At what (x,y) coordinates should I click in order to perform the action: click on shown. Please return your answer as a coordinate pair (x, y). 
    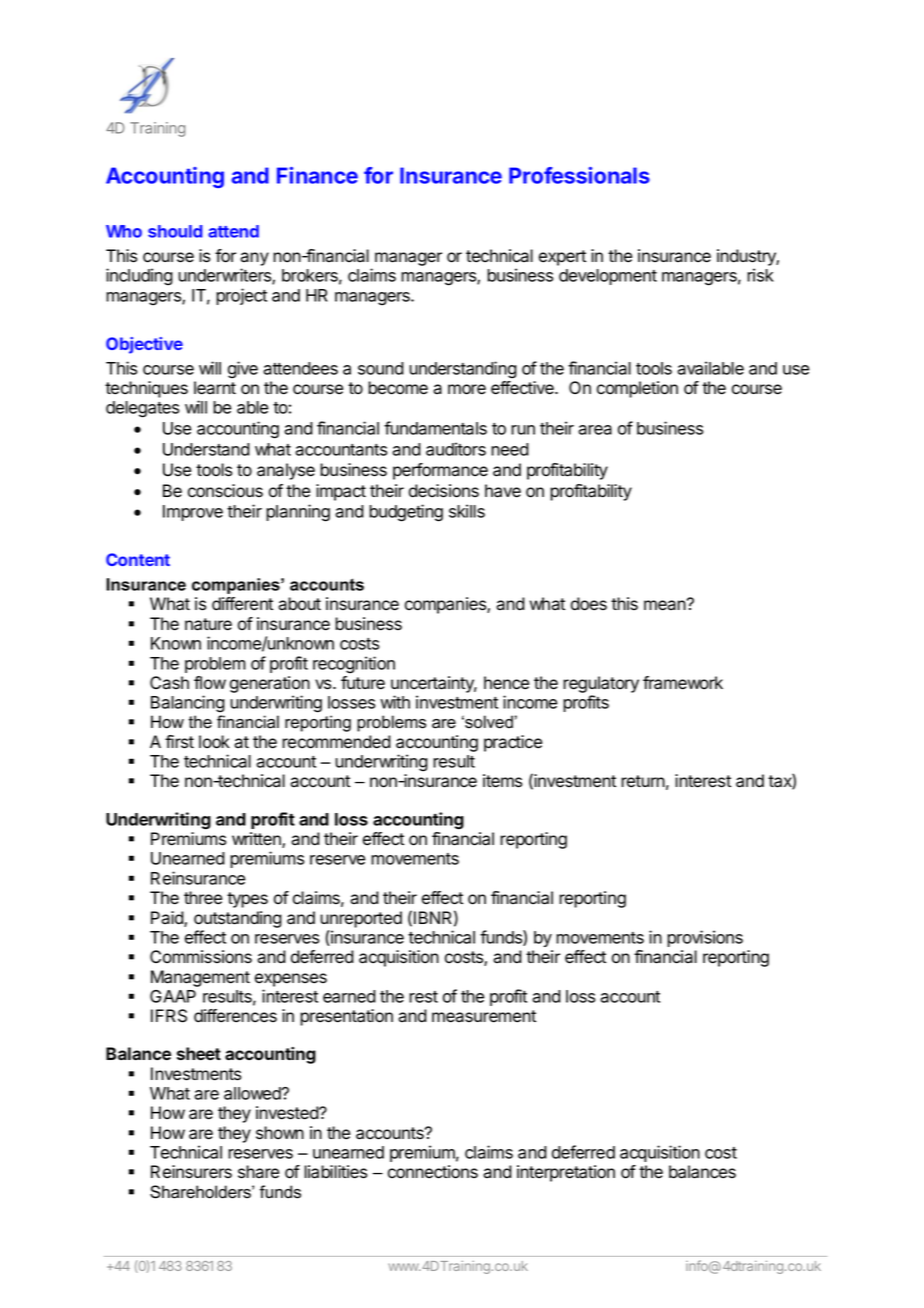
    Looking at the image, I should click on (280, 1133).
